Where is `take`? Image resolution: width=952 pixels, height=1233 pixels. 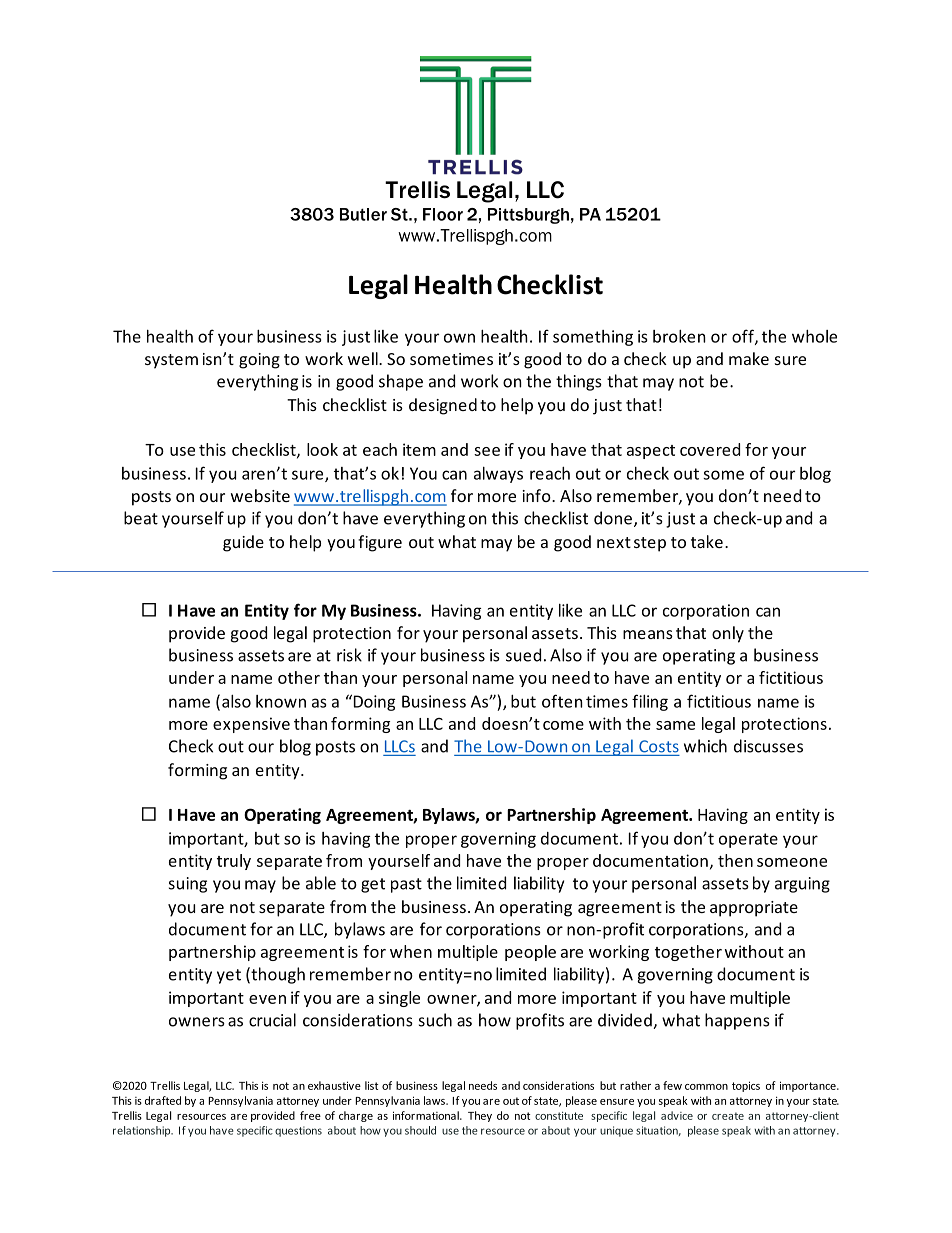
take is located at coordinates (707, 541).
